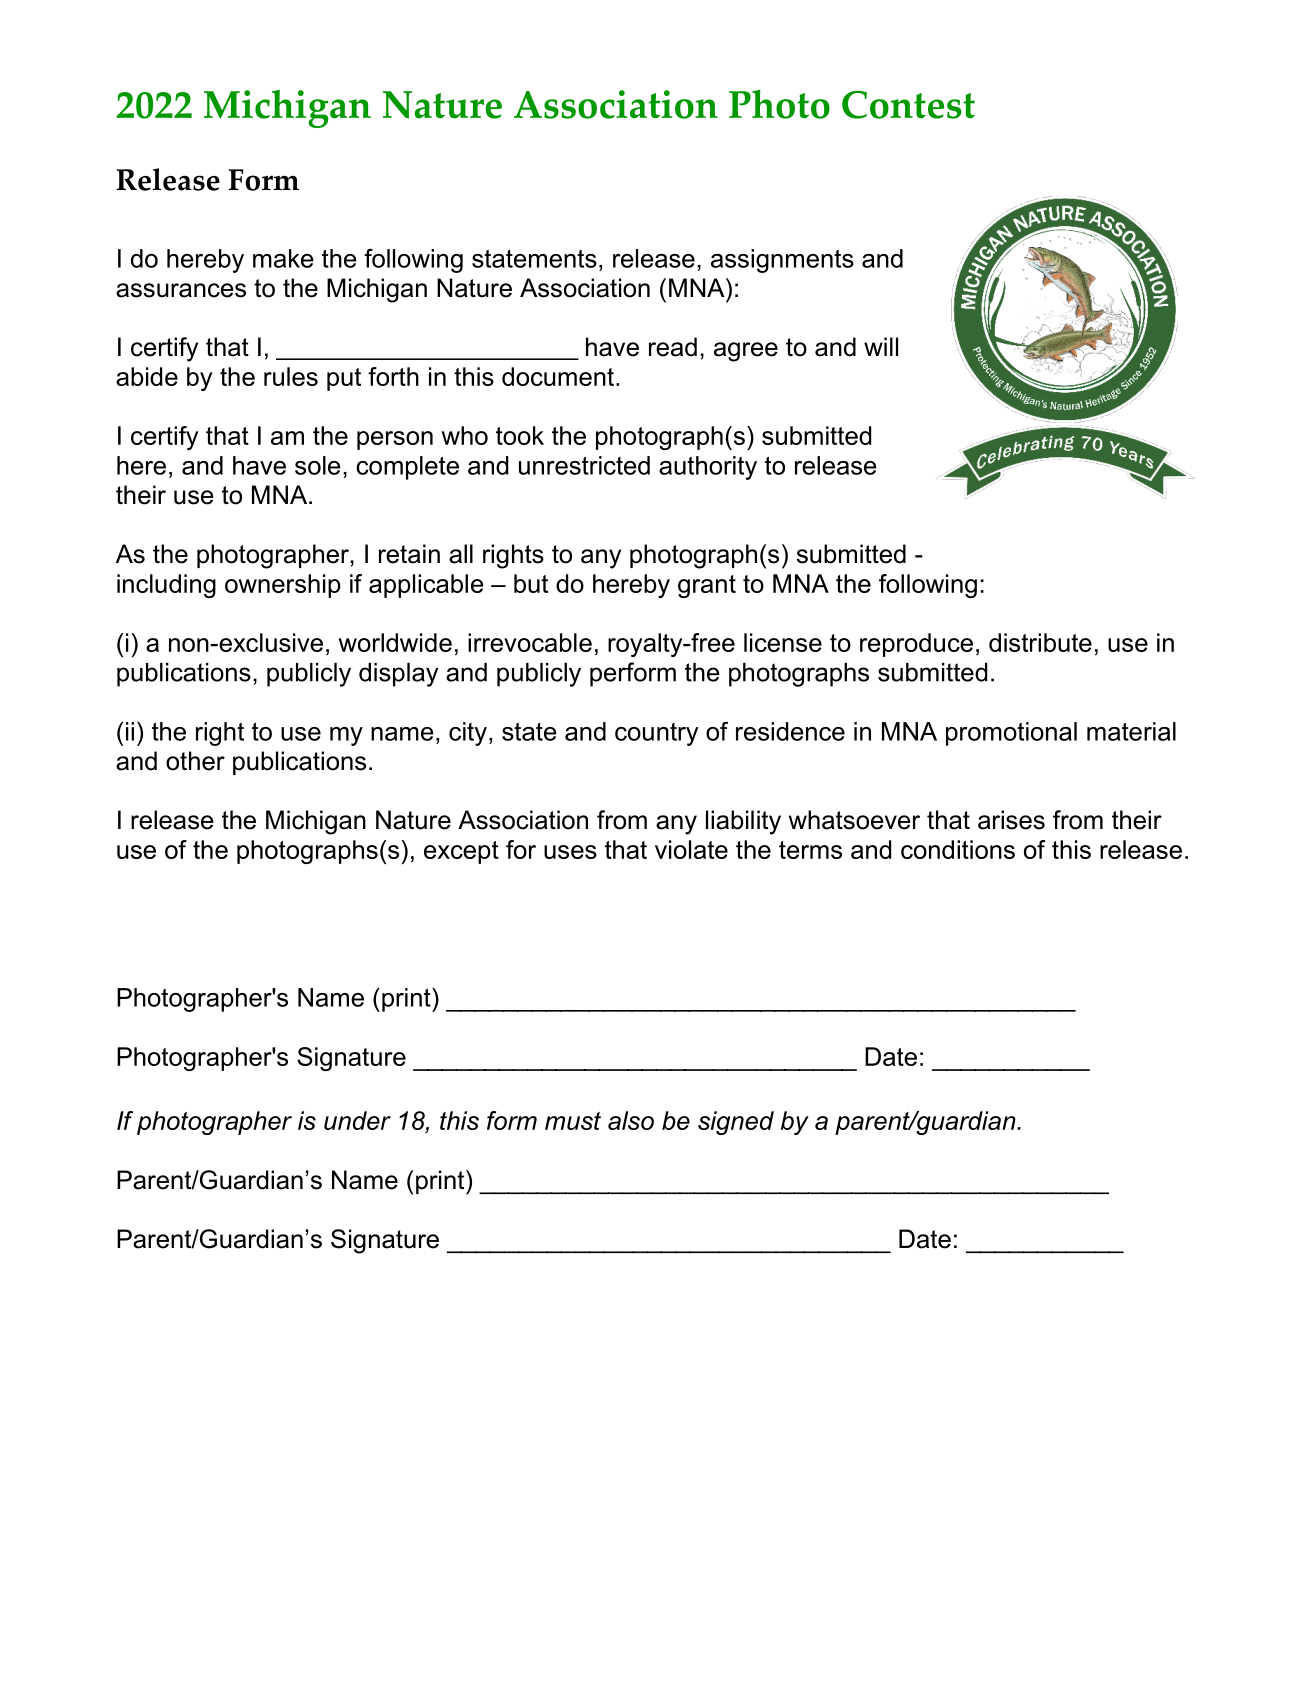 This document has width=1311, height=1697. What do you see at coordinates (283, 258) in the document?
I see `make` at bounding box center [283, 258].
